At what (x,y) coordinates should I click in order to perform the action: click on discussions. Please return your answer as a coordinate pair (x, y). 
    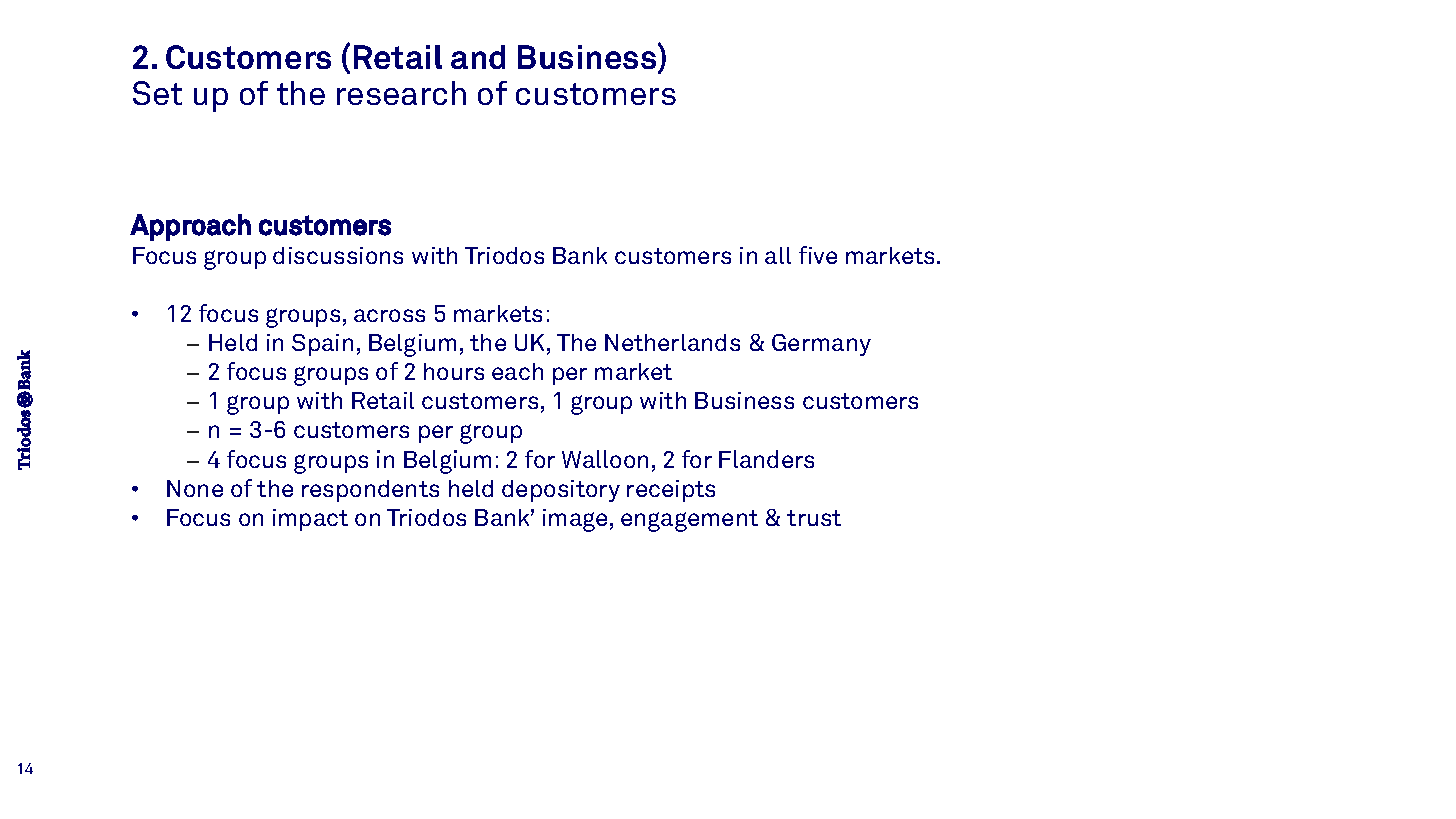
    Looking at the image, I should click on (338, 255).
